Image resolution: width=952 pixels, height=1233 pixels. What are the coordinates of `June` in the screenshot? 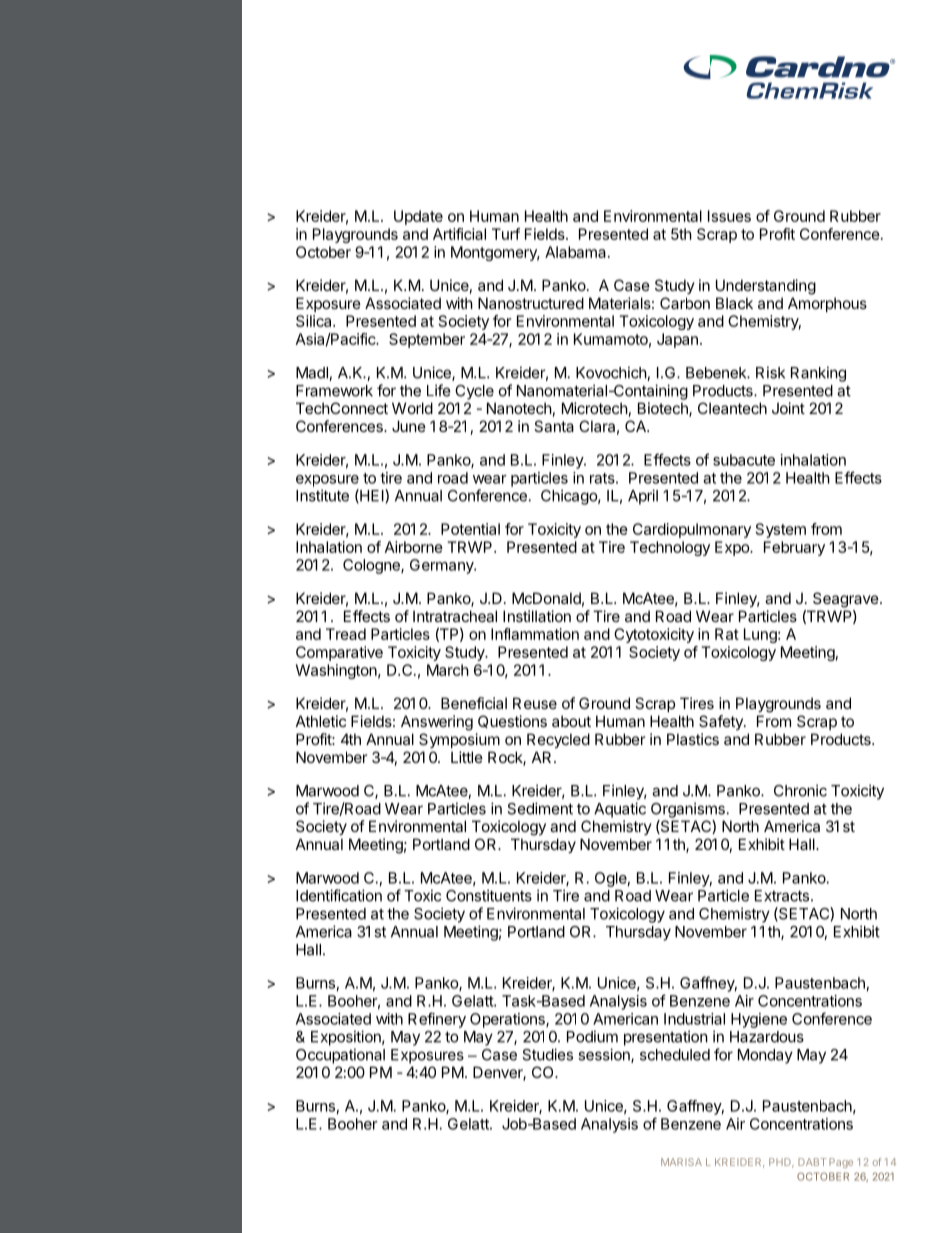 It's located at (409, 426).
